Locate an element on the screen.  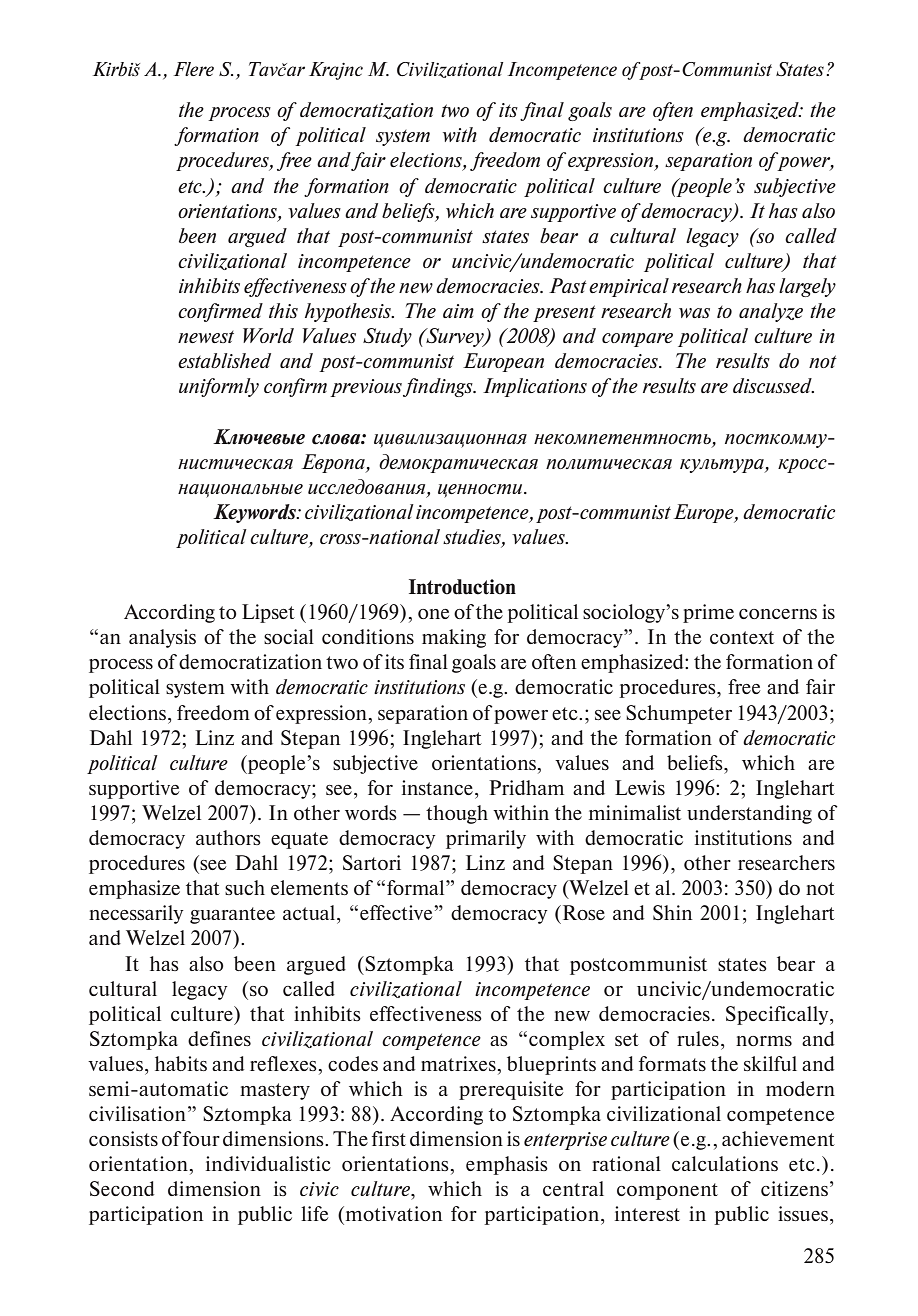
emphasis is located at coordinates (507, 1165).
